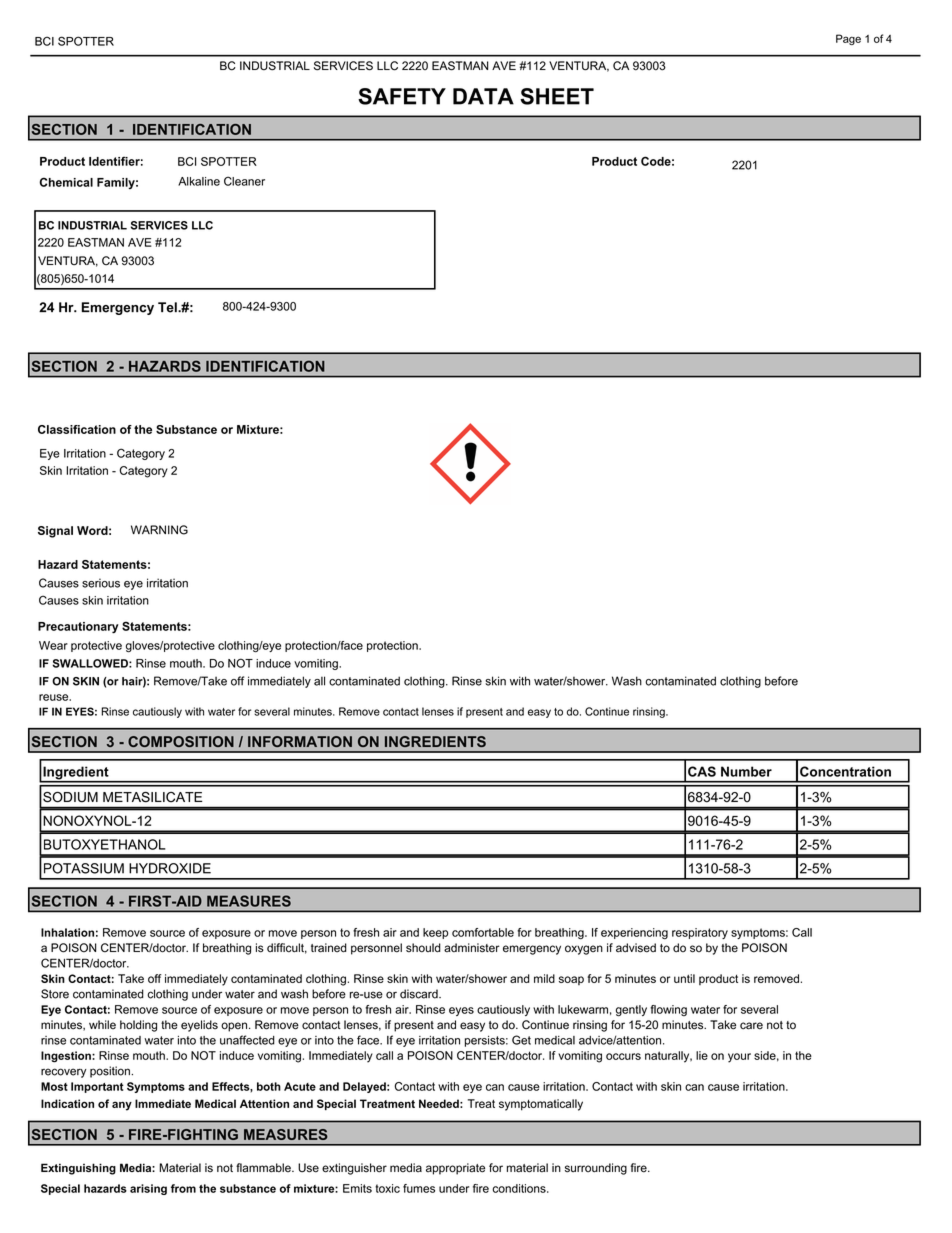  Describe the element at coordinates (148, 1189) in the screenshot. I see `arising` at that location.
